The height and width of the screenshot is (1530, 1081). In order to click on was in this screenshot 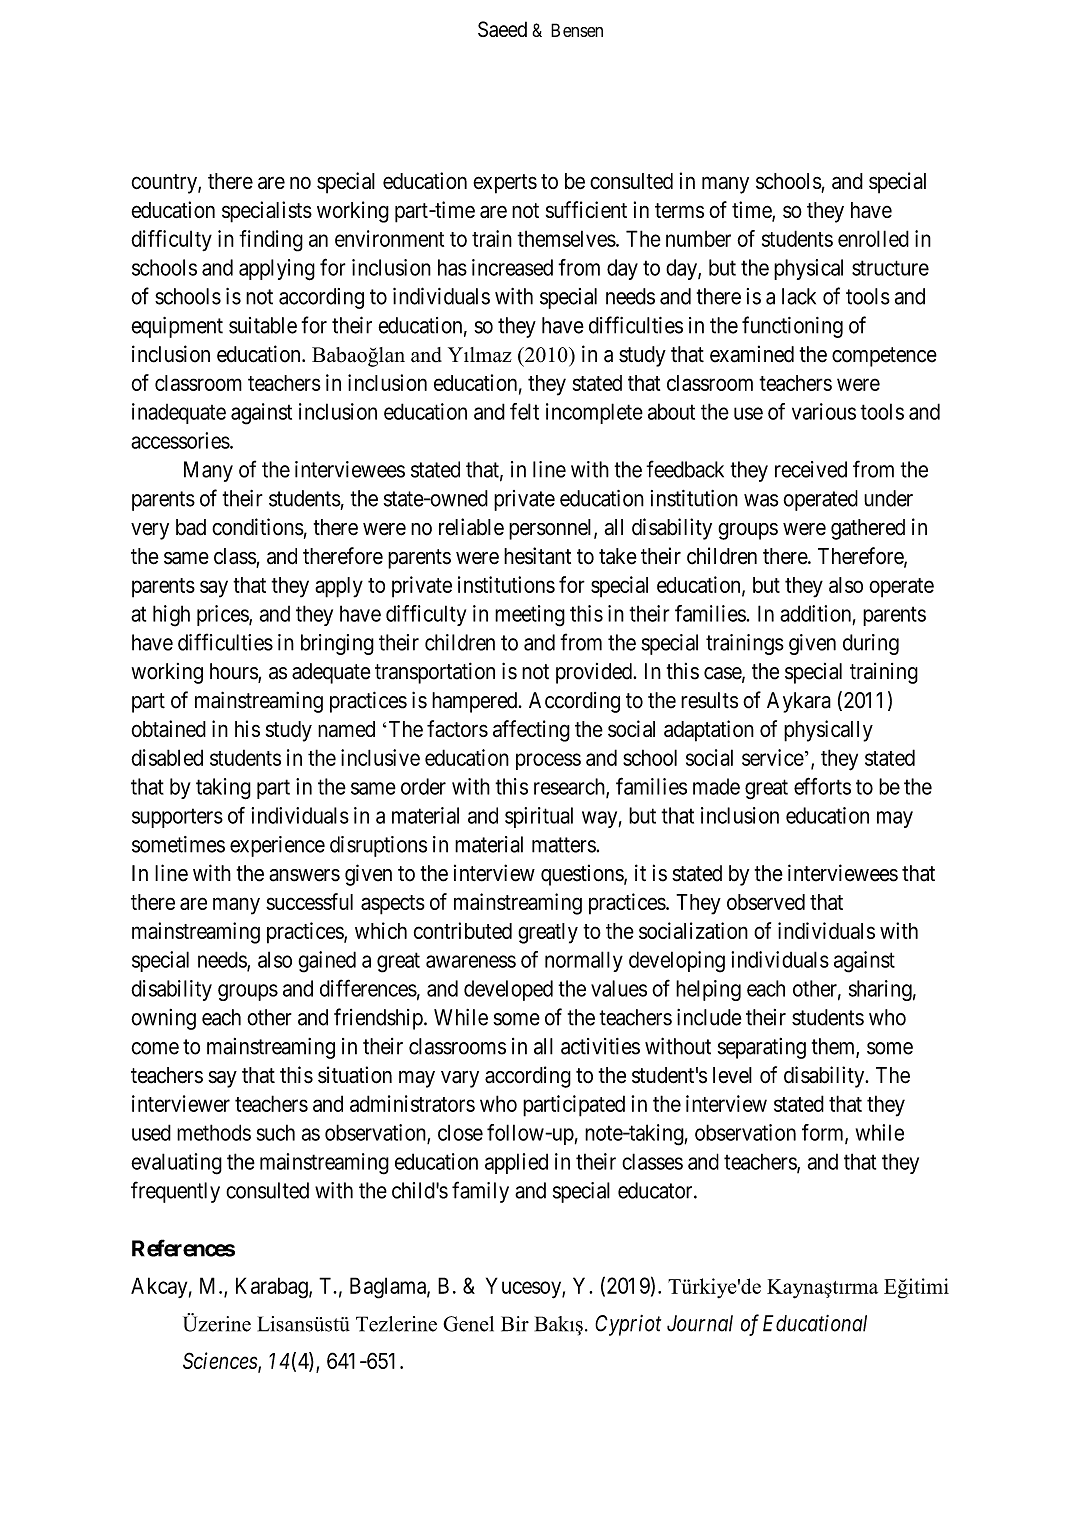, I will do `click(761, 500)`.
